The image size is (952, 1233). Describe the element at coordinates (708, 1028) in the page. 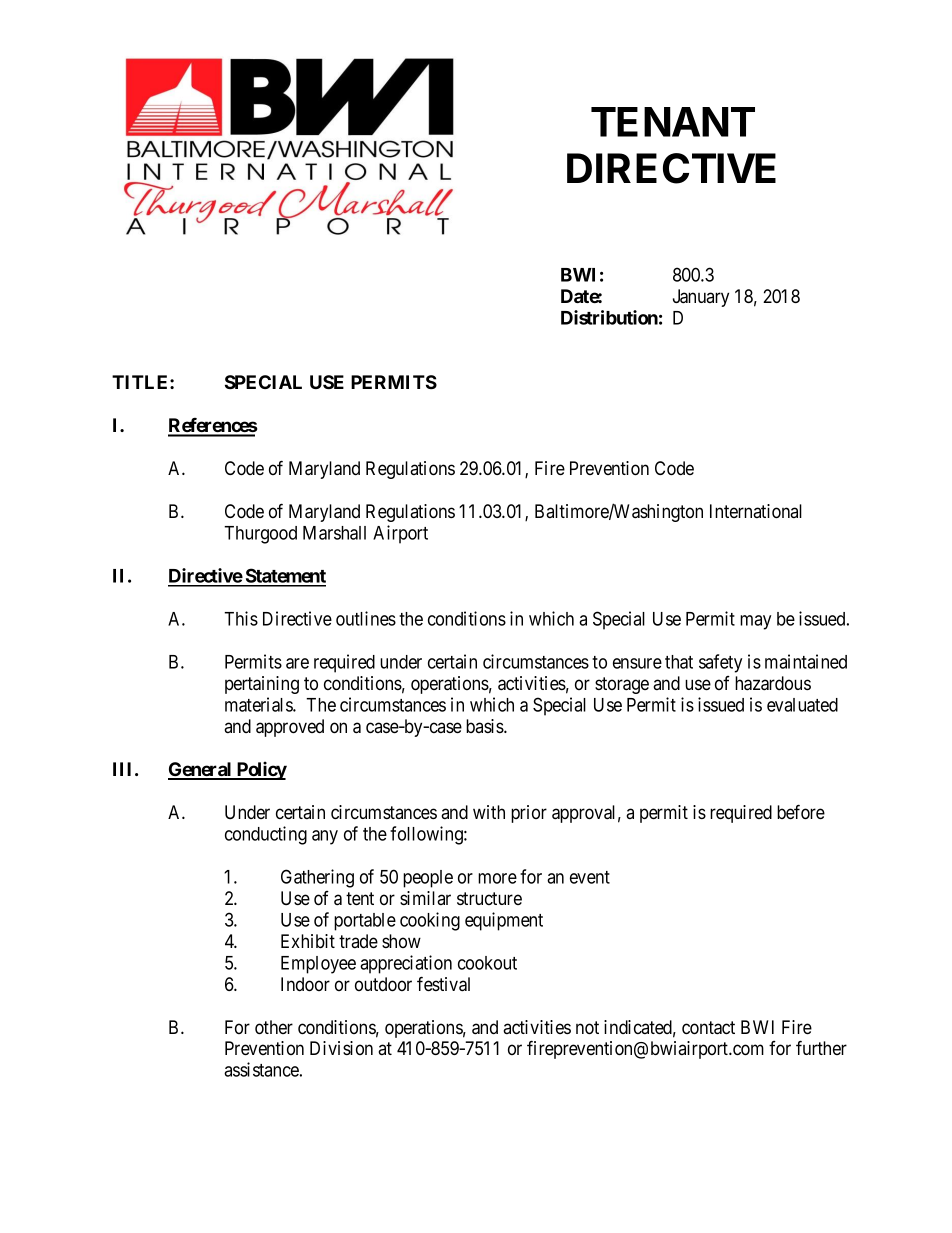

I see `contact` at that location.
